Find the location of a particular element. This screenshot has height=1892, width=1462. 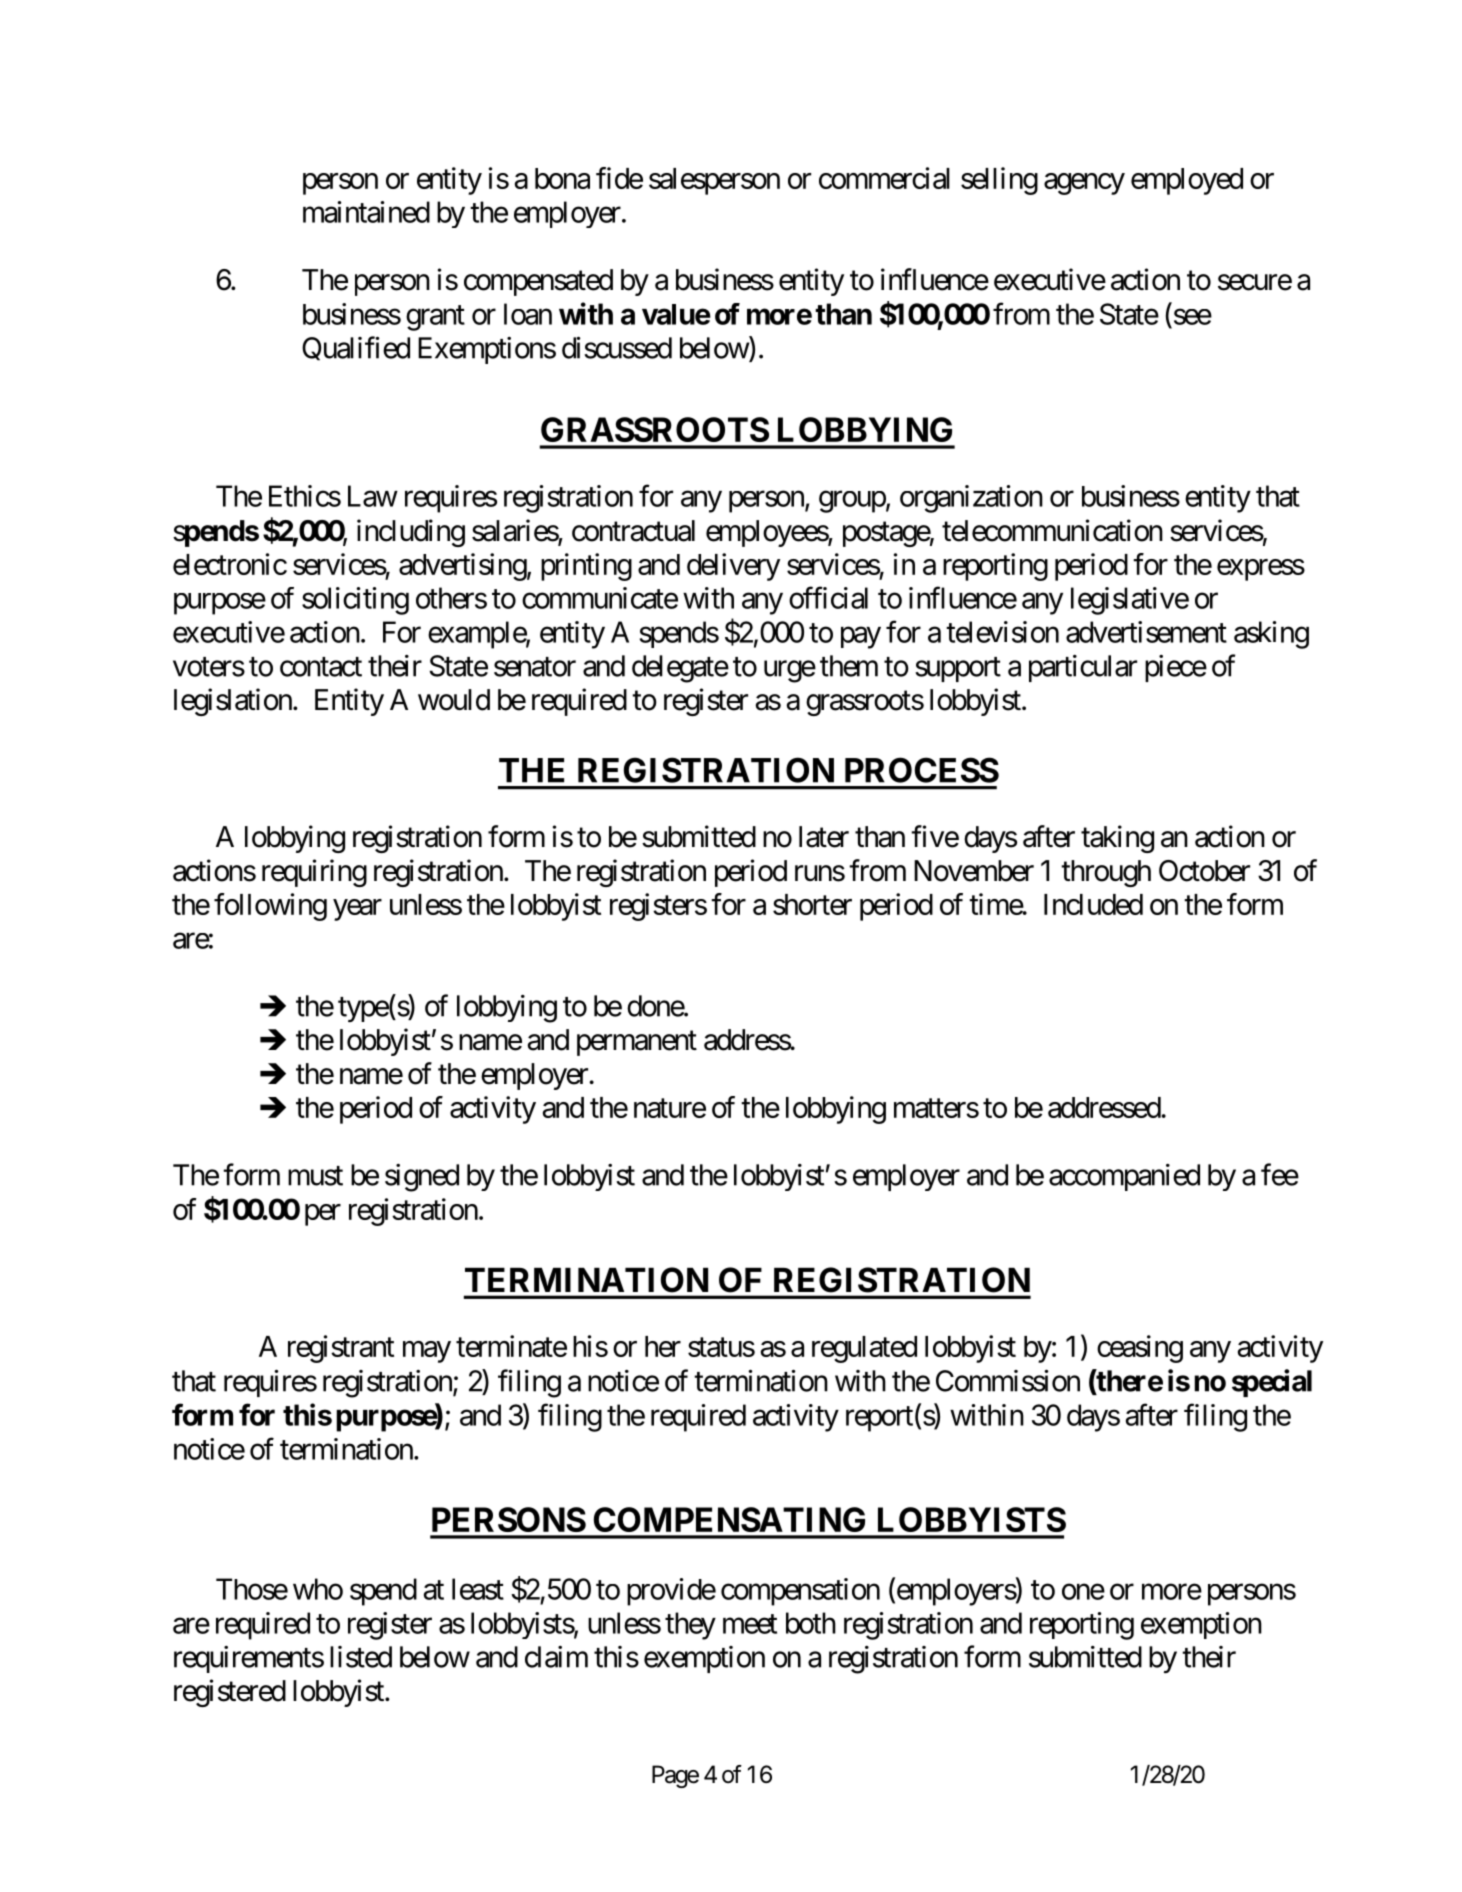

commercial is located at coordinates (884, 178).
